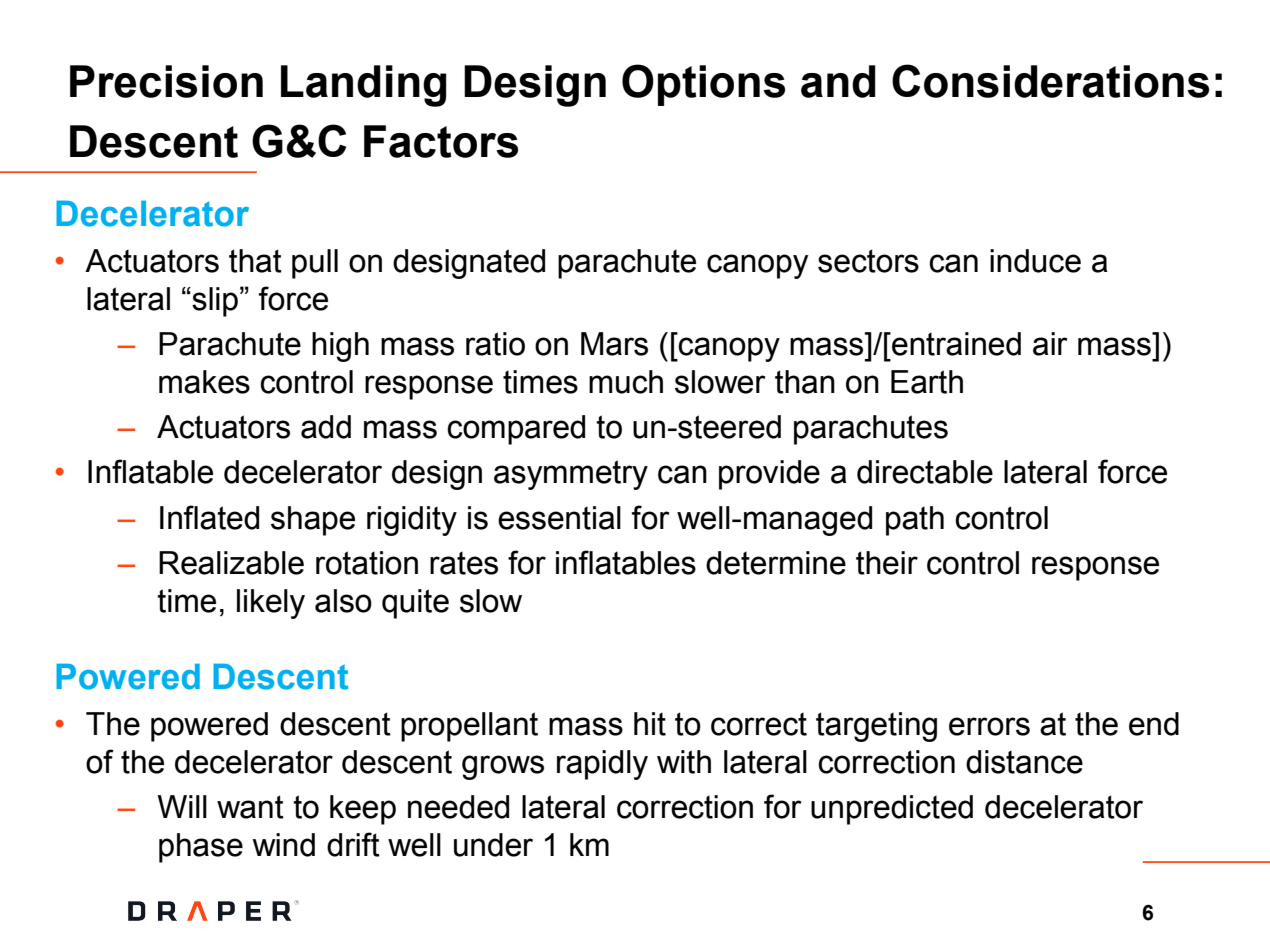 The image size is (1270, 952). What do you see at coordinates (915, 521) in the document?
I see `path` at bounding box center [915, 521].
